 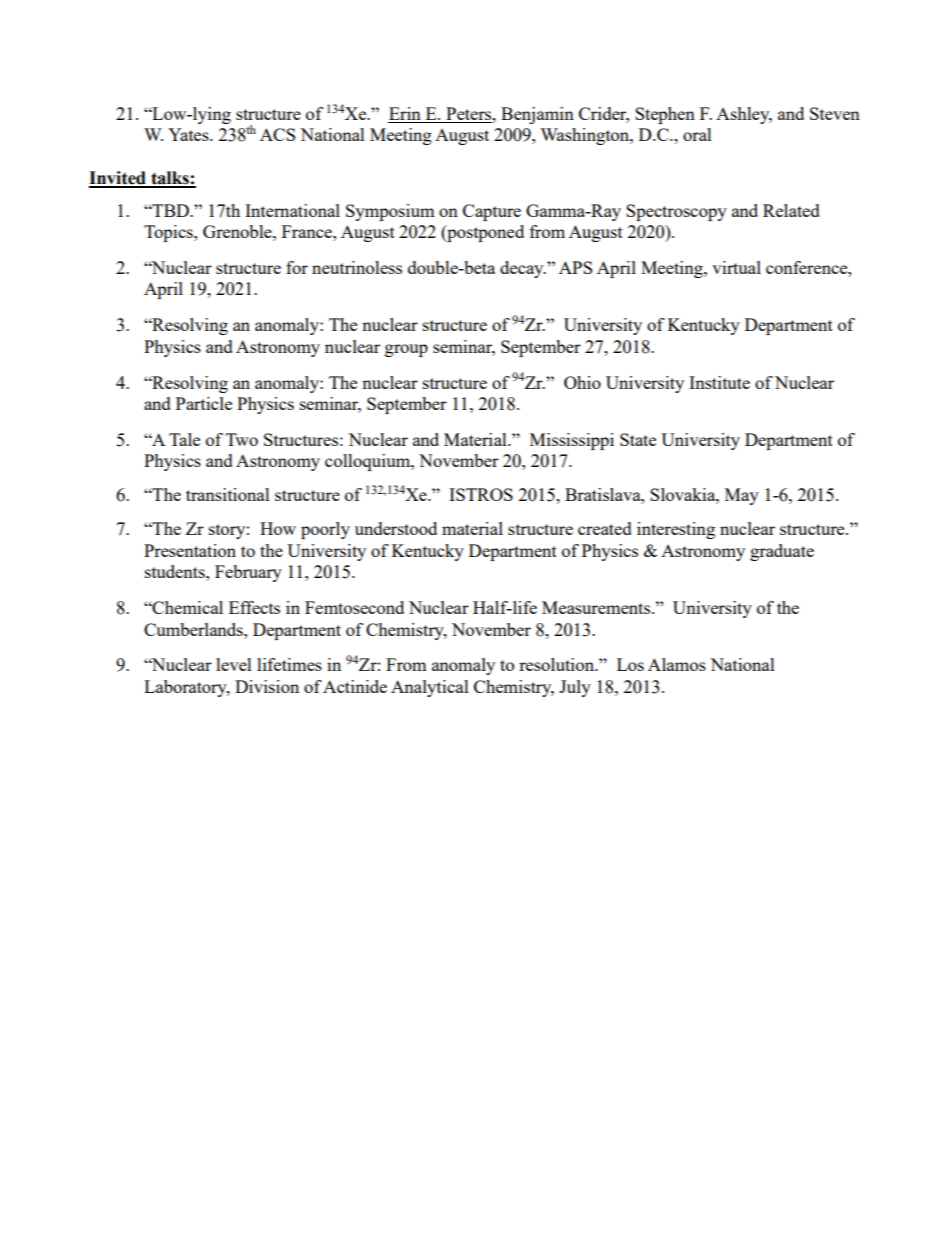 What do you see at coordinates (736, 267) in the screenshot?
I see `virtual` at bounding box center [736, 267].
